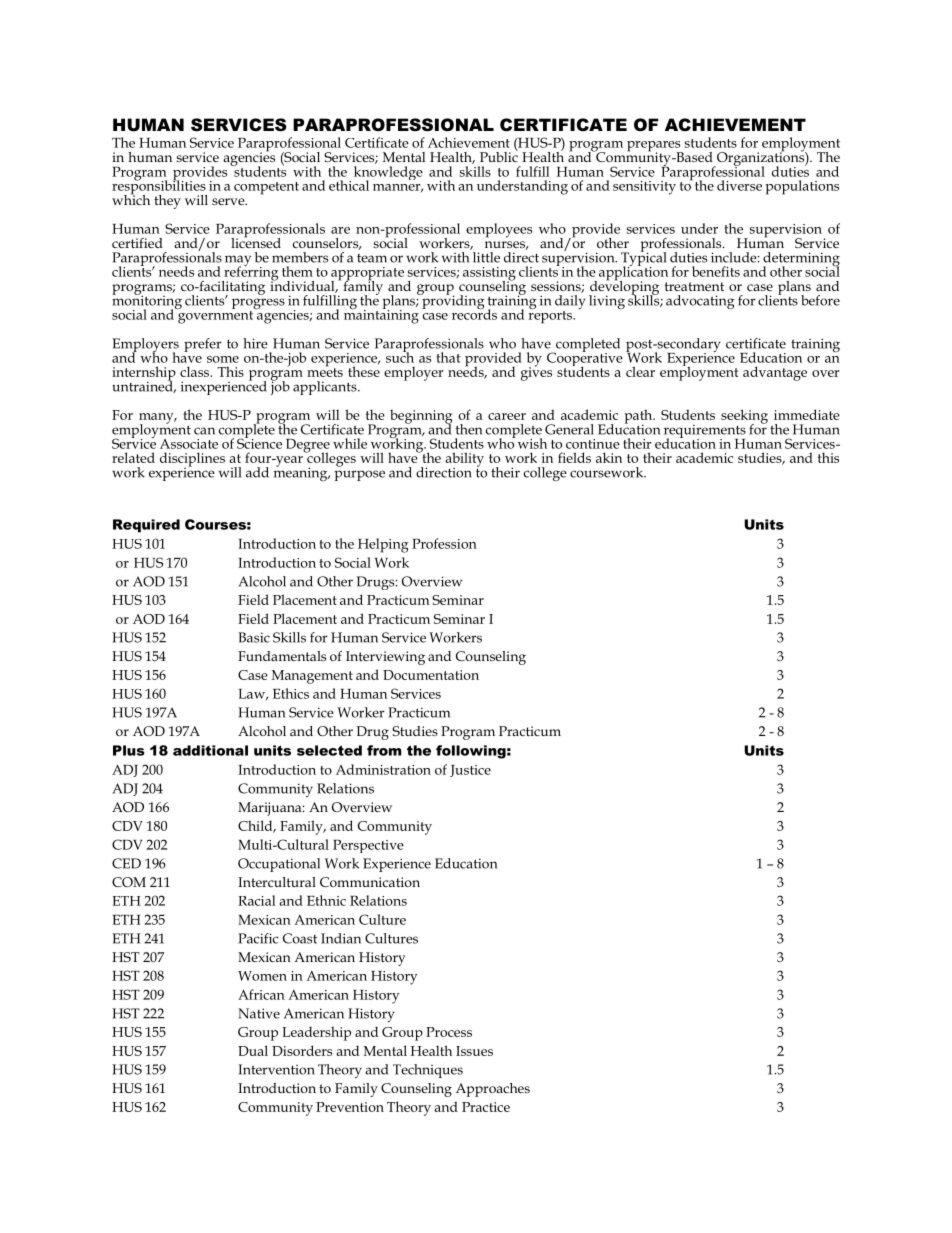  What do you see at coordinates (486, 1107) in the screenshot?
I see `Practice` at bounding box center [486, 1107].
